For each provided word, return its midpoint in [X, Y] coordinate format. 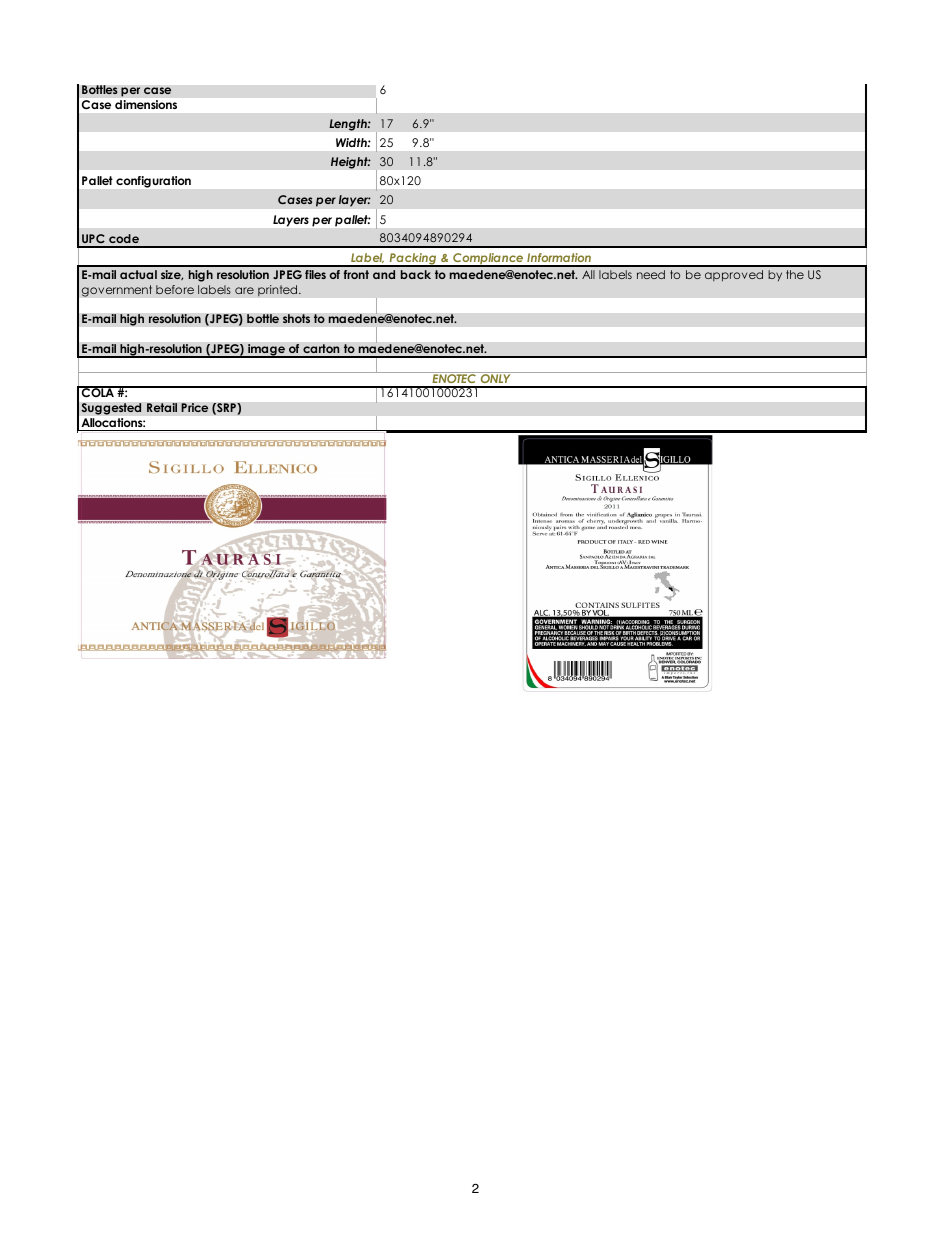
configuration [153, 182]
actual [138, 274]
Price [195, 408]
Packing [413, 260]
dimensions [146, 104]
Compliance [488, 260]
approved [734, 276]
